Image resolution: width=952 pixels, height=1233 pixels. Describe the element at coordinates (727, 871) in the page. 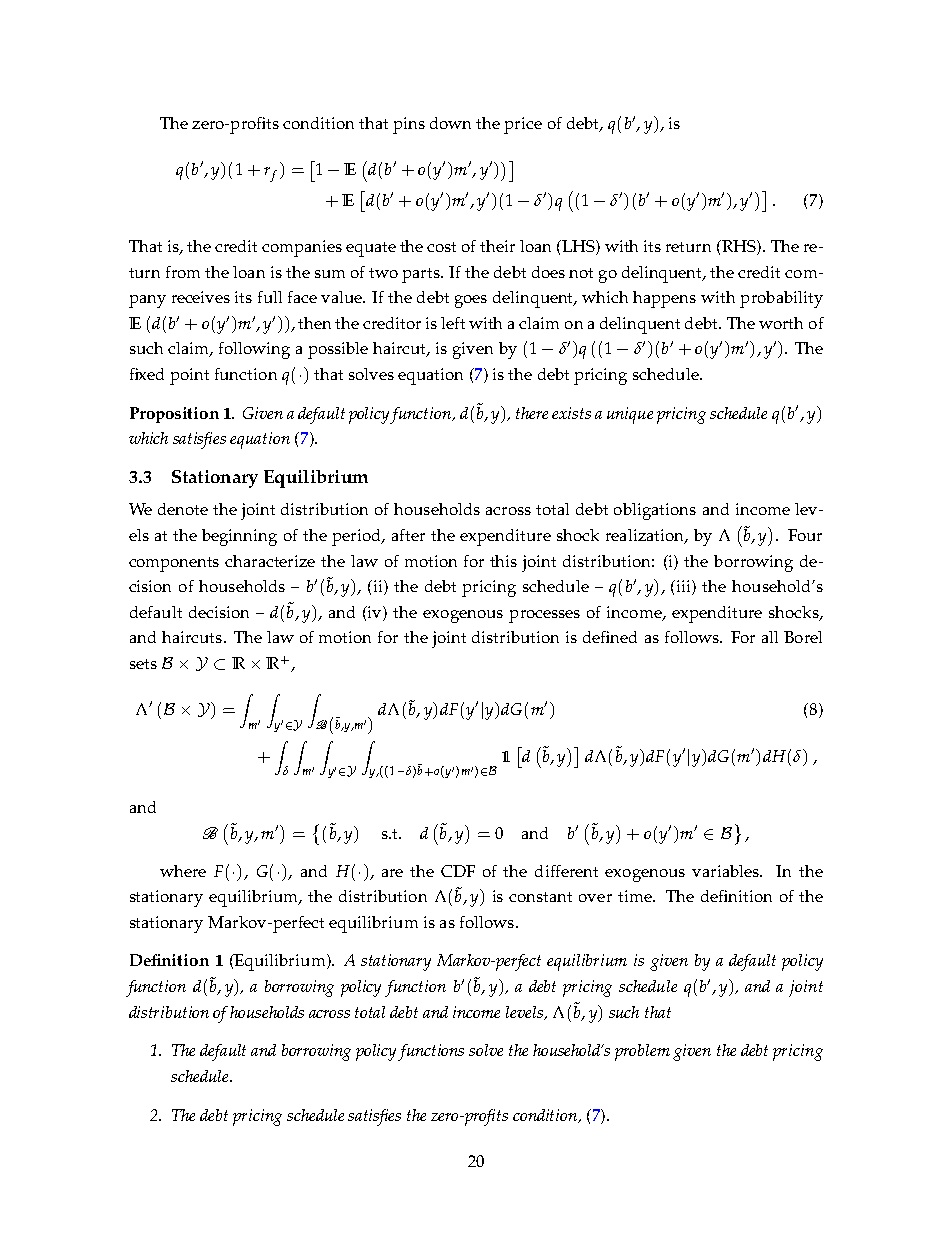

I see `variables` at that location.
